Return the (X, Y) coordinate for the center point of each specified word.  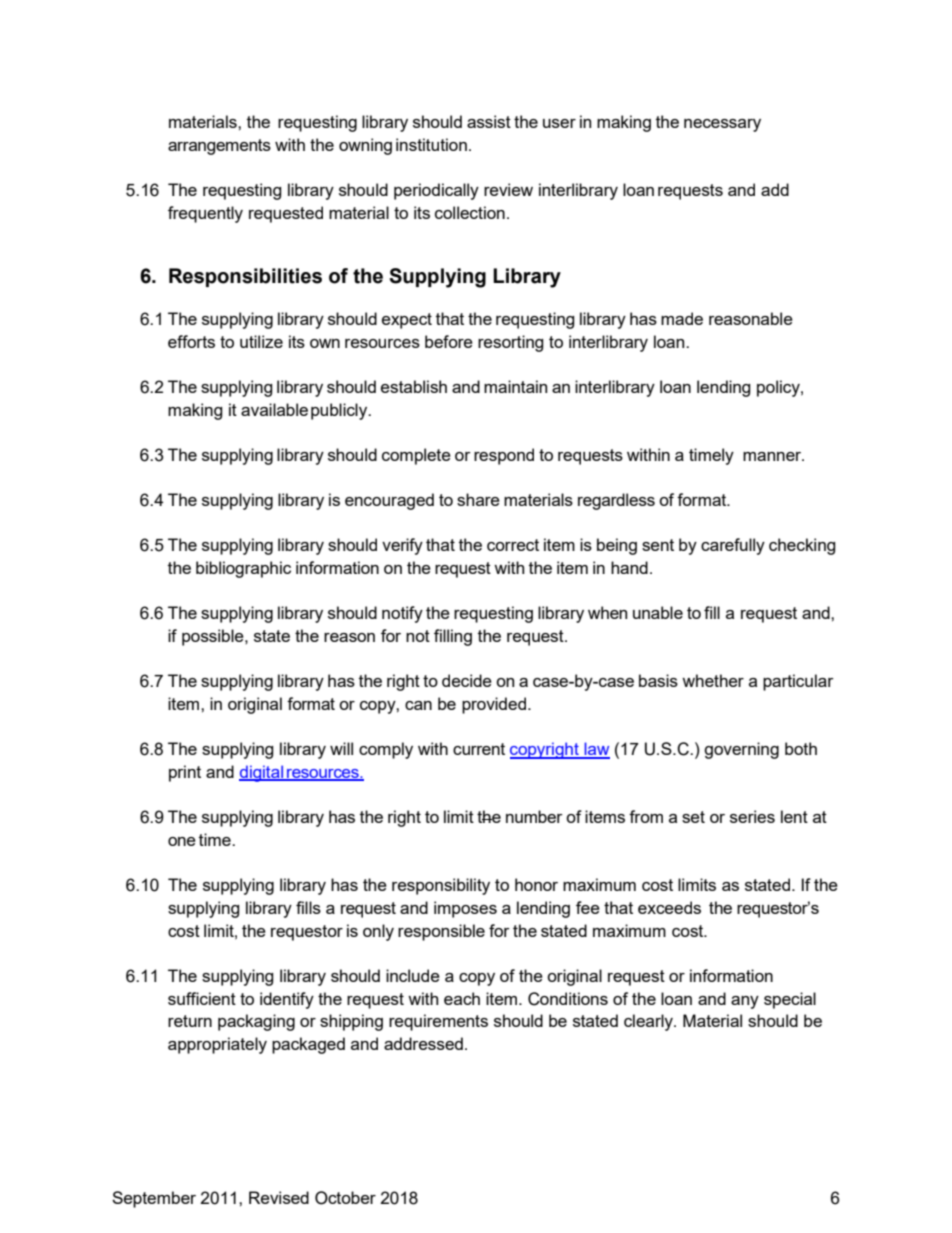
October (345, 1198)
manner (773, 456)
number (534, 816)
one (182, 841)
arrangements (219, 147)
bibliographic (243, 569)
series (752, 816)
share (478, 499)
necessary (722, 125)
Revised (279, 1197)
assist (489, 121)
